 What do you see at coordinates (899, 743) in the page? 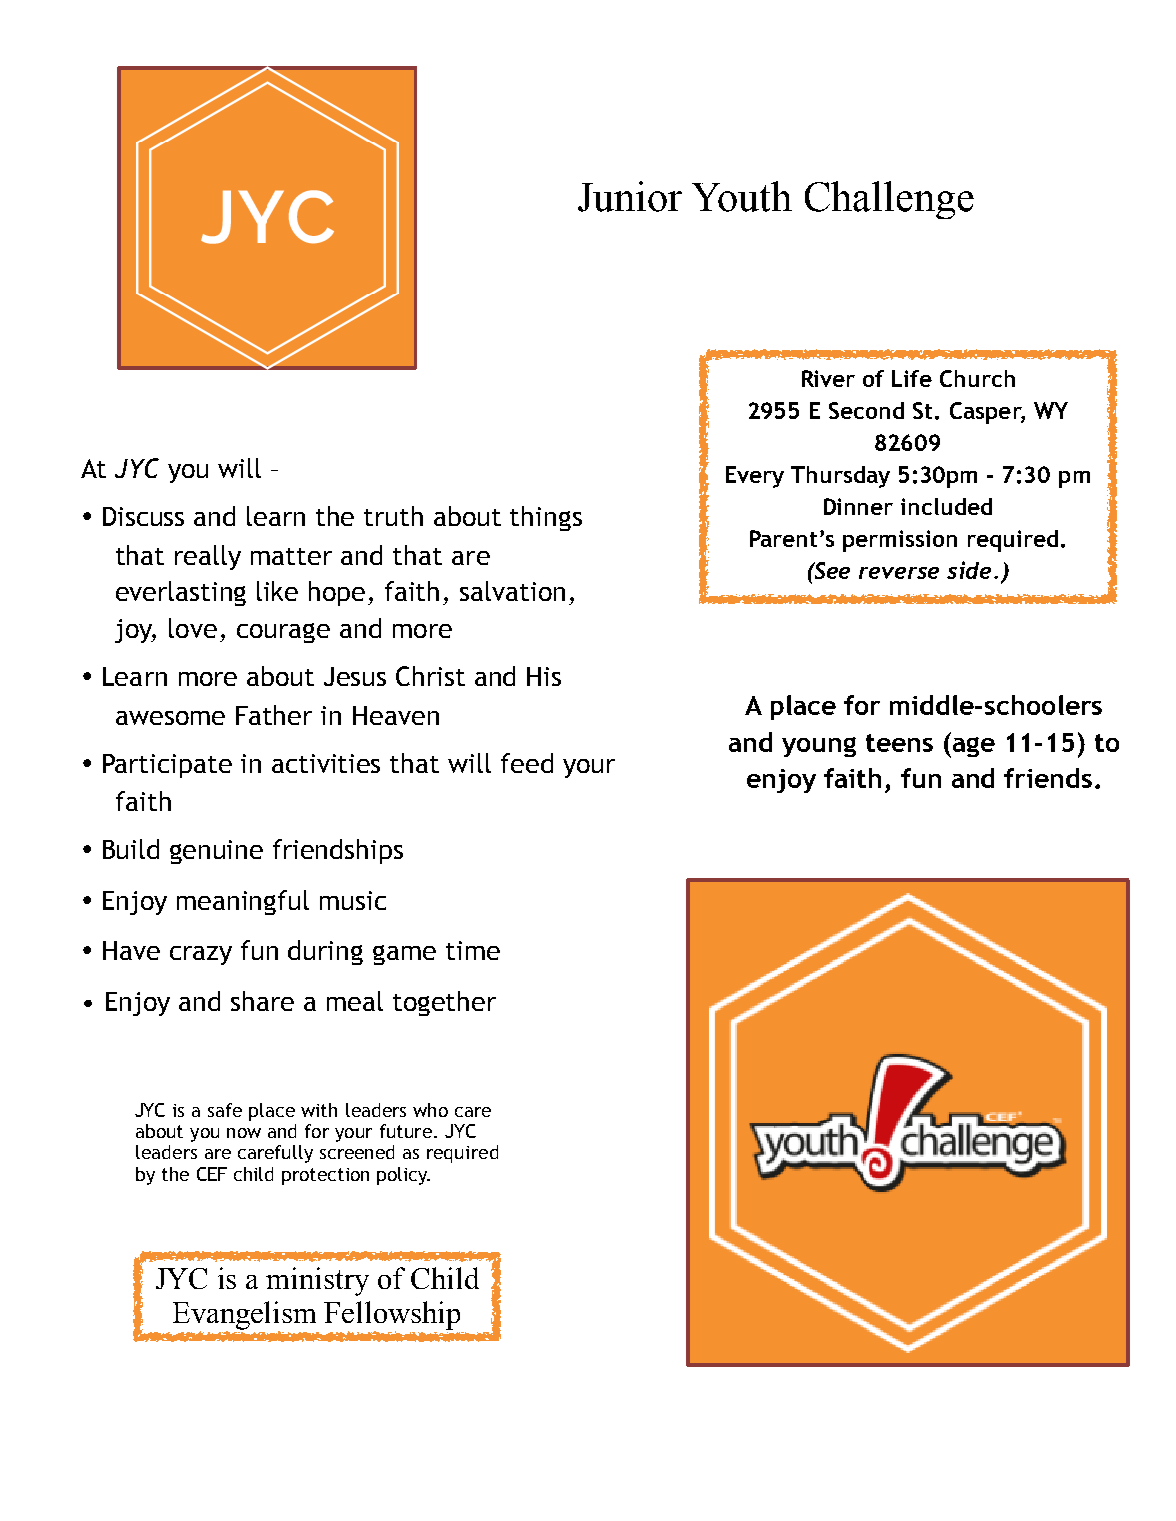
I see `teens` at bounding box center [899, 743].
